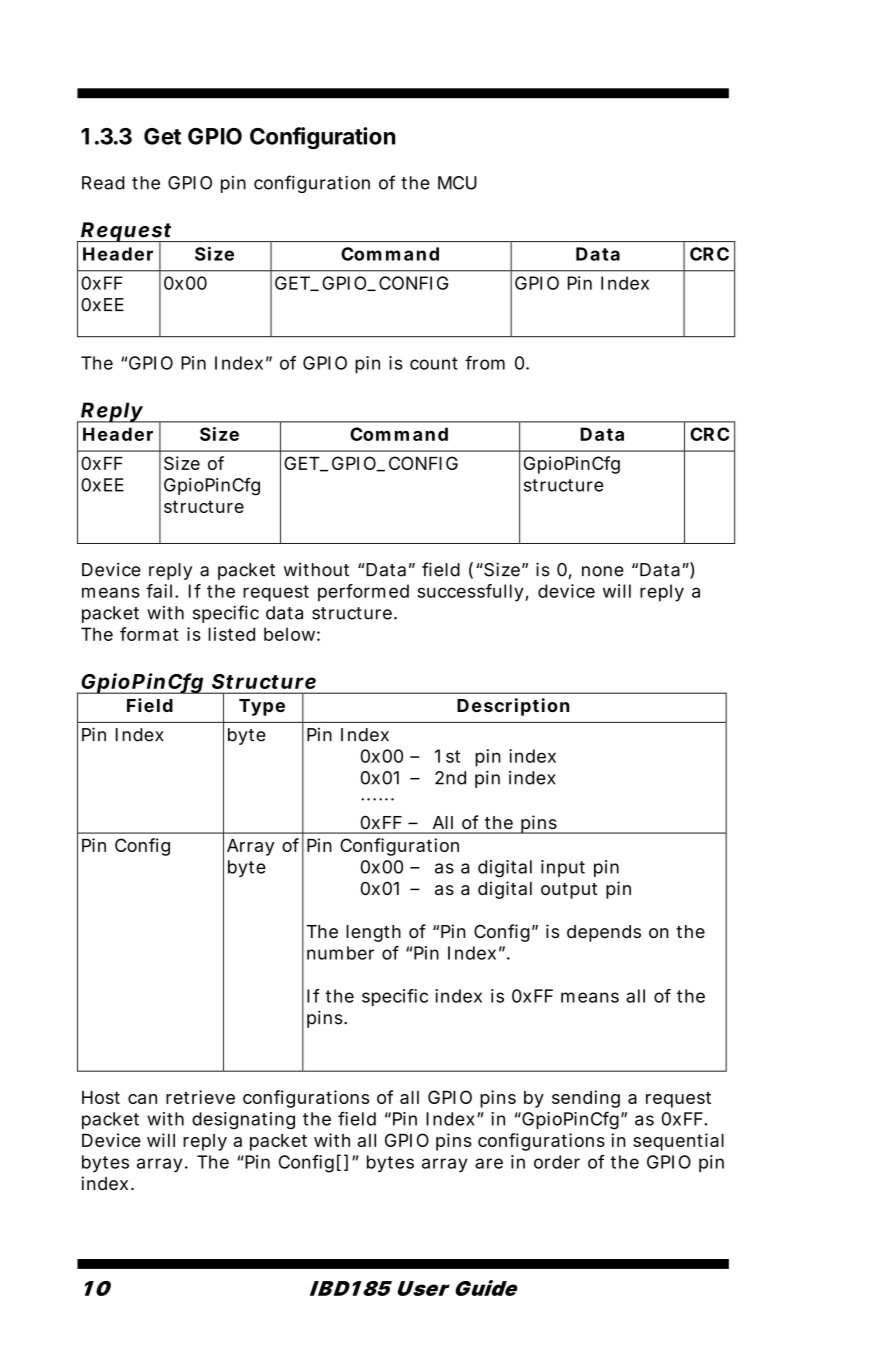 The height and width of the screenshot is (1372, 887). I want to click on MCU, so click(457, 183).
